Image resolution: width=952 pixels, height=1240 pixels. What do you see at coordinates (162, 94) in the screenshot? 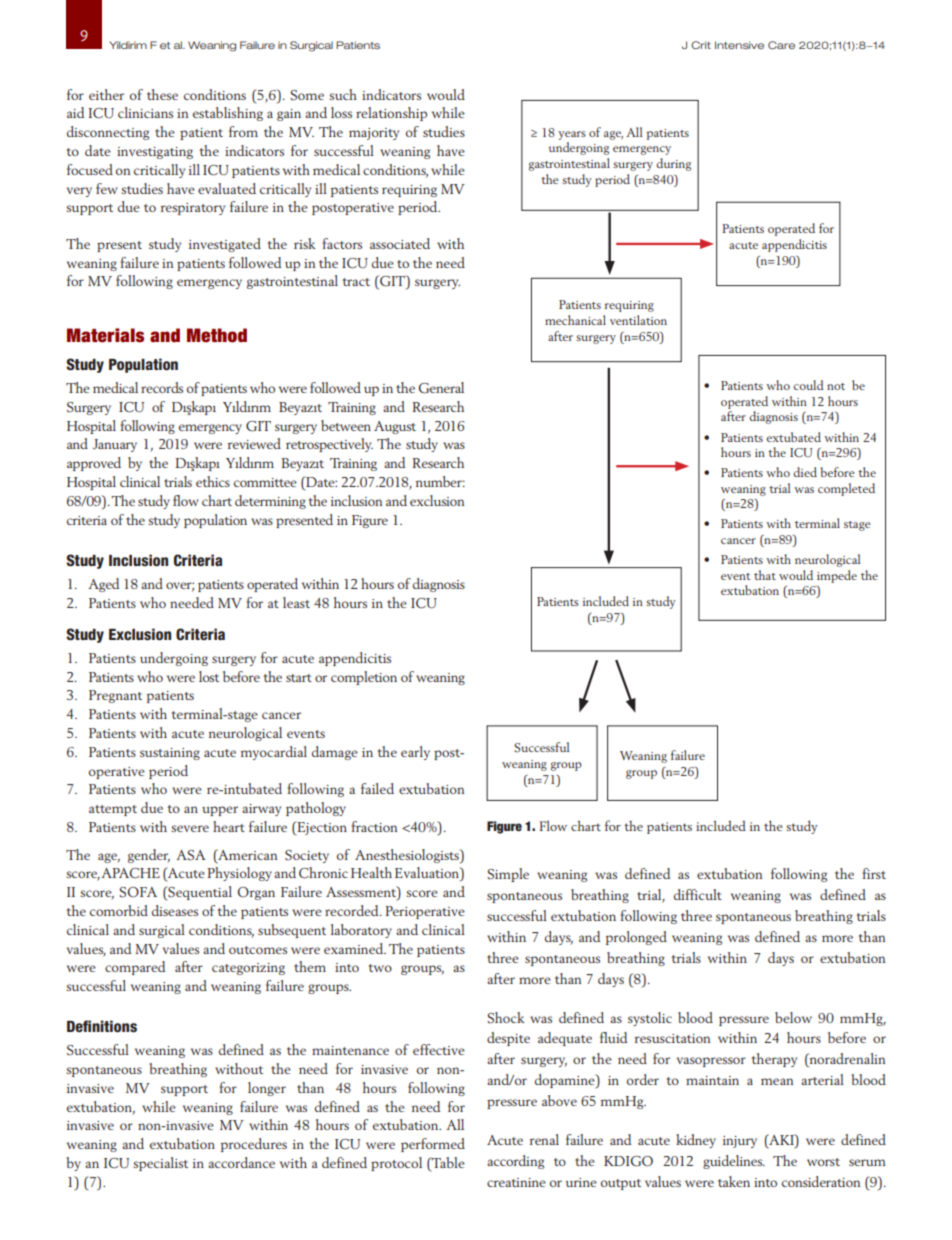
I see `these` at bounding box center [162, 94].
